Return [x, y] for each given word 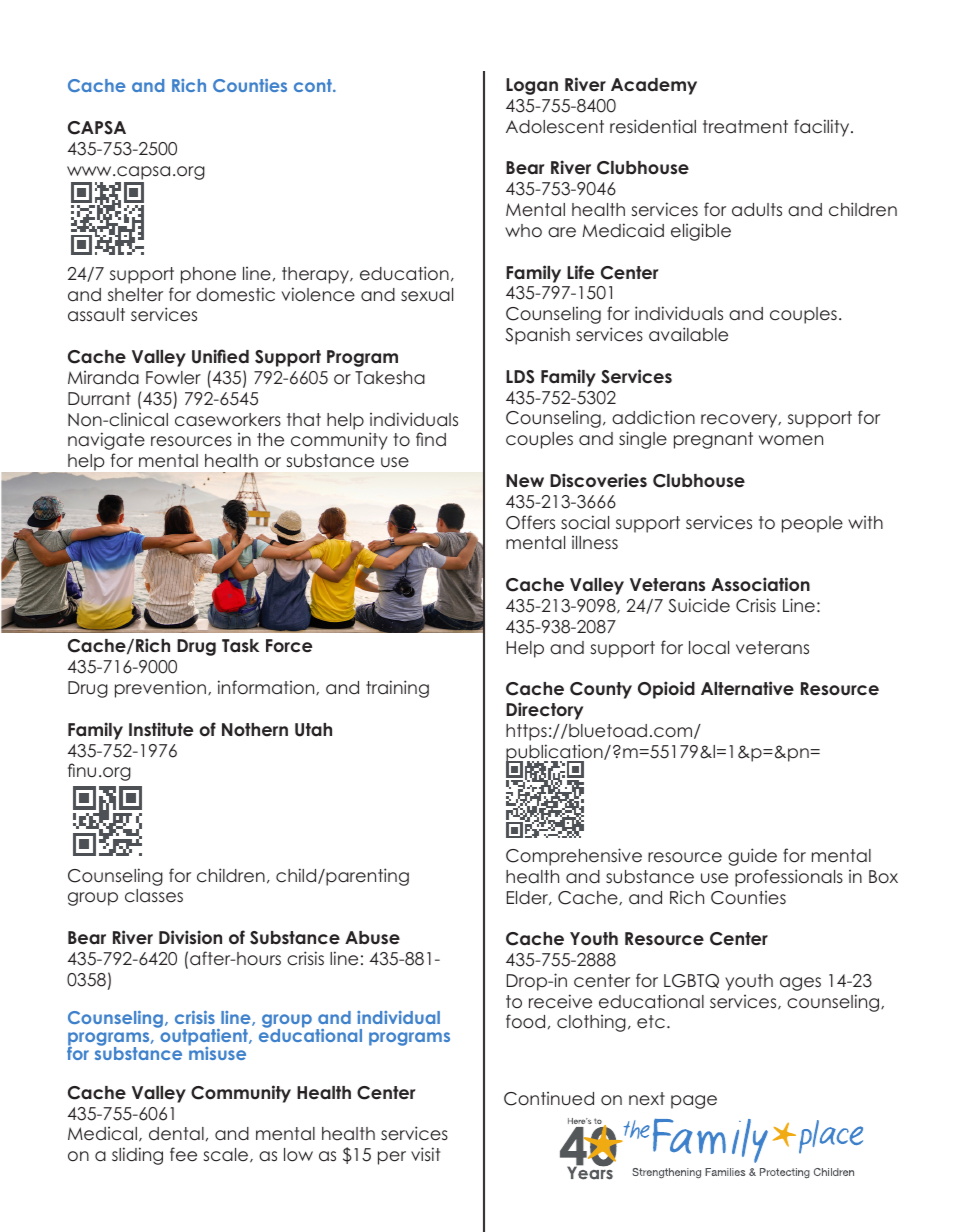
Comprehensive [574, 857]
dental [176, 1134]
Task [240, 646]
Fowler [173, 378]
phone [208, 275]
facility [823, 128]
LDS [520, 377]
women [791, 440]
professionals [789, 878]
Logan [532, 86]
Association [760, 584]
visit [425, 1154]
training [397, 689]
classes [154, 896]
